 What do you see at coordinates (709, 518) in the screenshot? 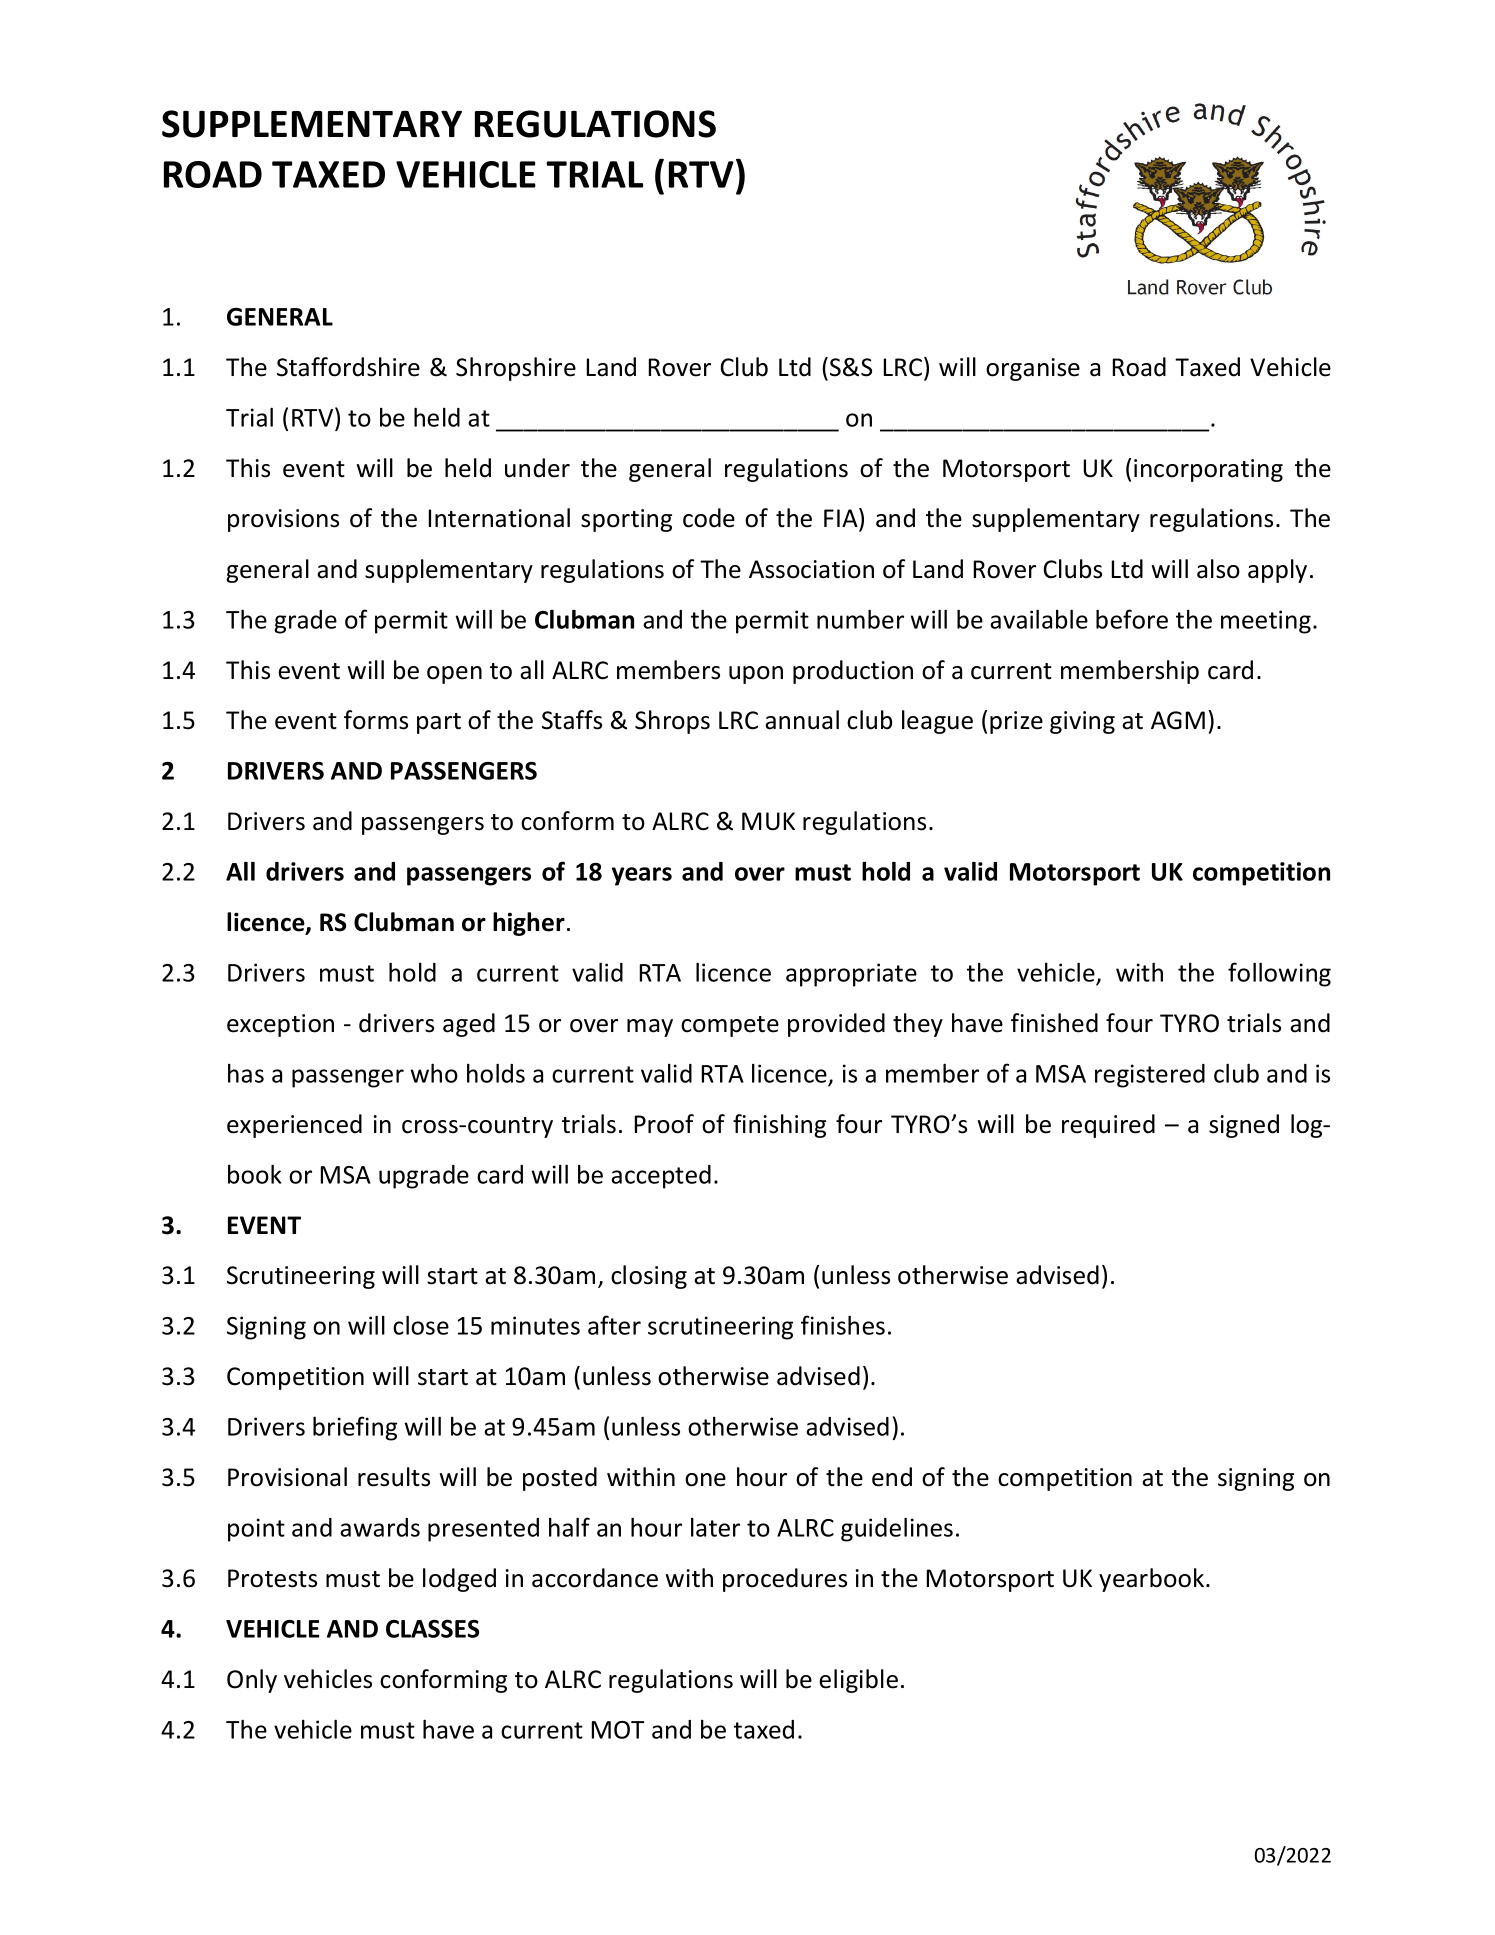
I see `code` at bounding box center [709, 518].
